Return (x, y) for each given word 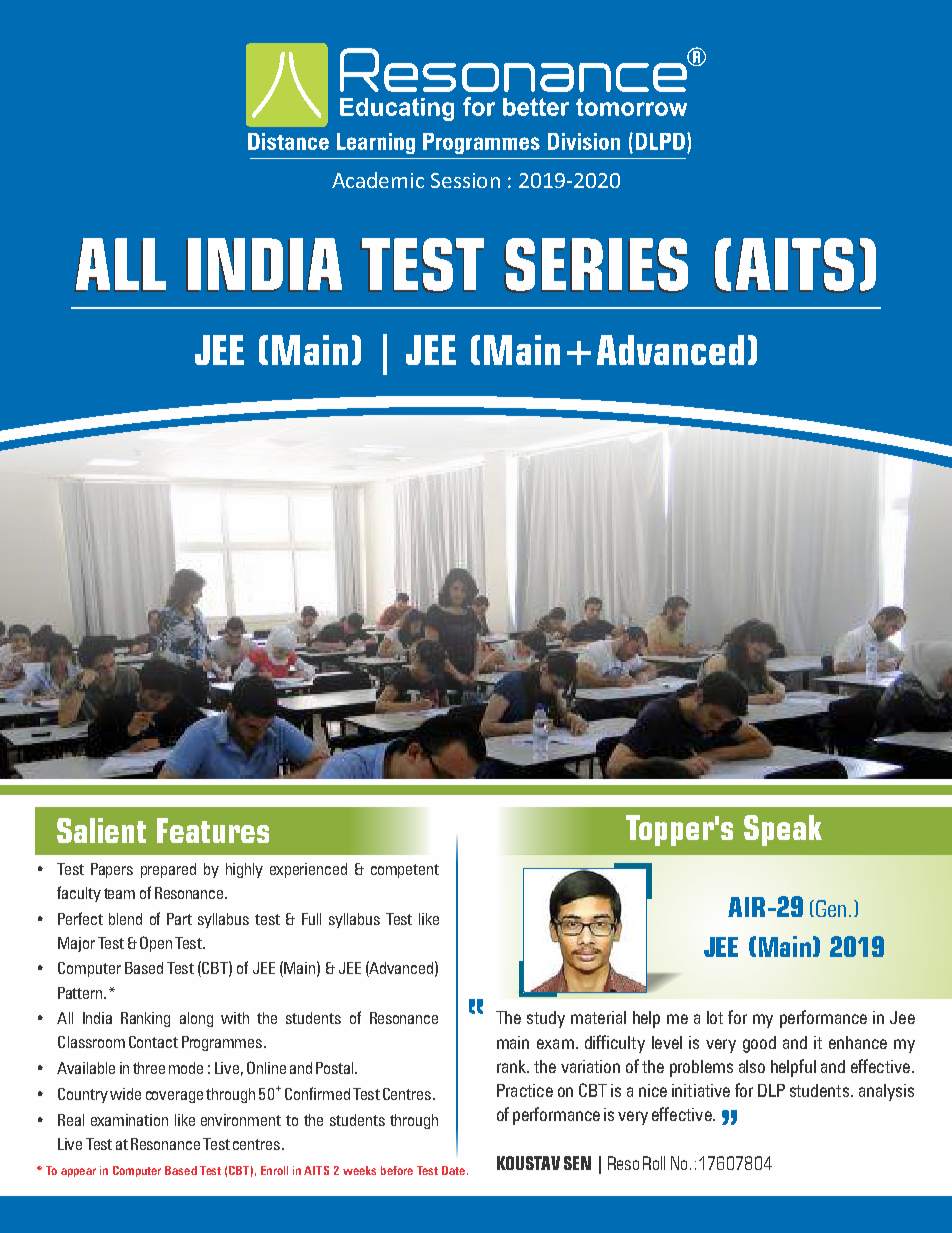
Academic (378, 180)
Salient (101, 830)
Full (311, 919)
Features (213, 830)
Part (179, 919)
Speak (783, 830)
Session (465, 180)
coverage (174, 1097)
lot (715, 1017)
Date (455, 1170)
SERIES (597, 264)
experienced (308, 870)
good (759, 1044)
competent (405, 871)
